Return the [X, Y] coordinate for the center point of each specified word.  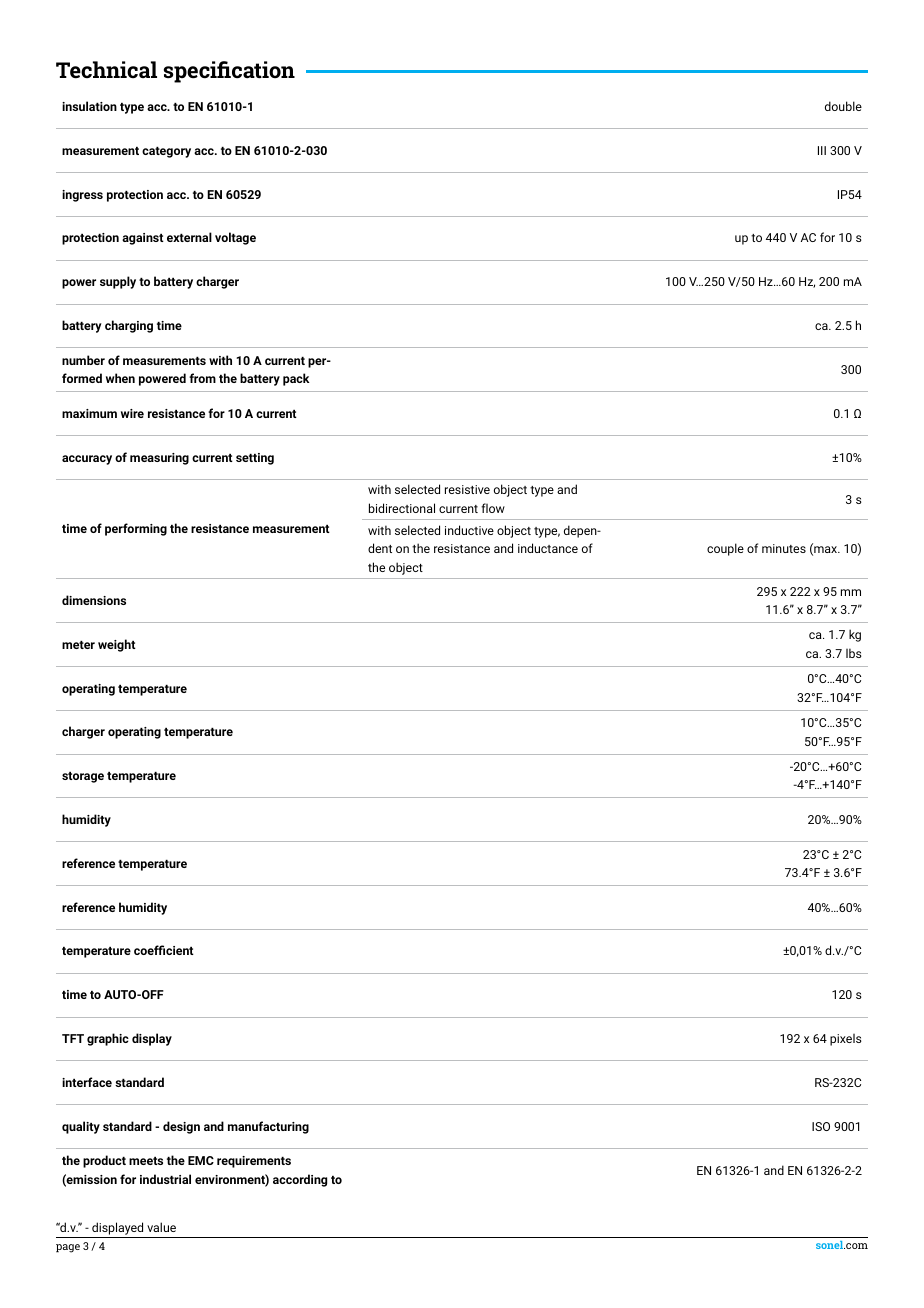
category [166, 152]
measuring [159, 459]
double [843, 106]
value [161, 1227]
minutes [784, 548]
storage [83, 777]
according [300, 1180]
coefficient [164, 950]
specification [229, 72]
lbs [854, 653]
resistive [467, 489]
